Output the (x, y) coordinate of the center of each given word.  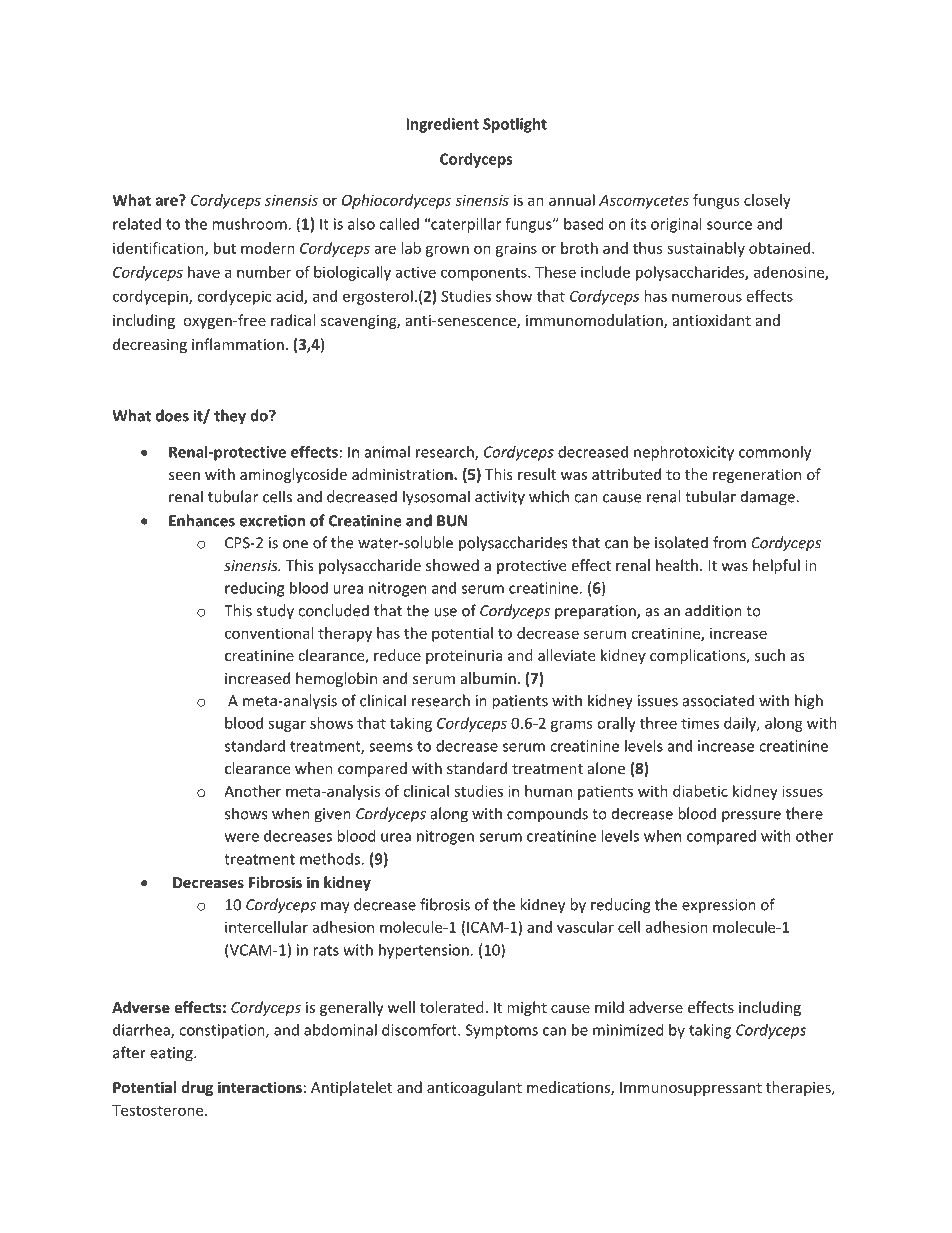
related (137, 224)
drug (197, 1088)
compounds (547, 815)
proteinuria (464, 657)
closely (767, 201)
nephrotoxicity (684, 453)
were (242, 837)
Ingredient (442, 125)
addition (713, 610)
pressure (751, 817)
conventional (269, 633)
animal (387, 452)
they (230, 417)
